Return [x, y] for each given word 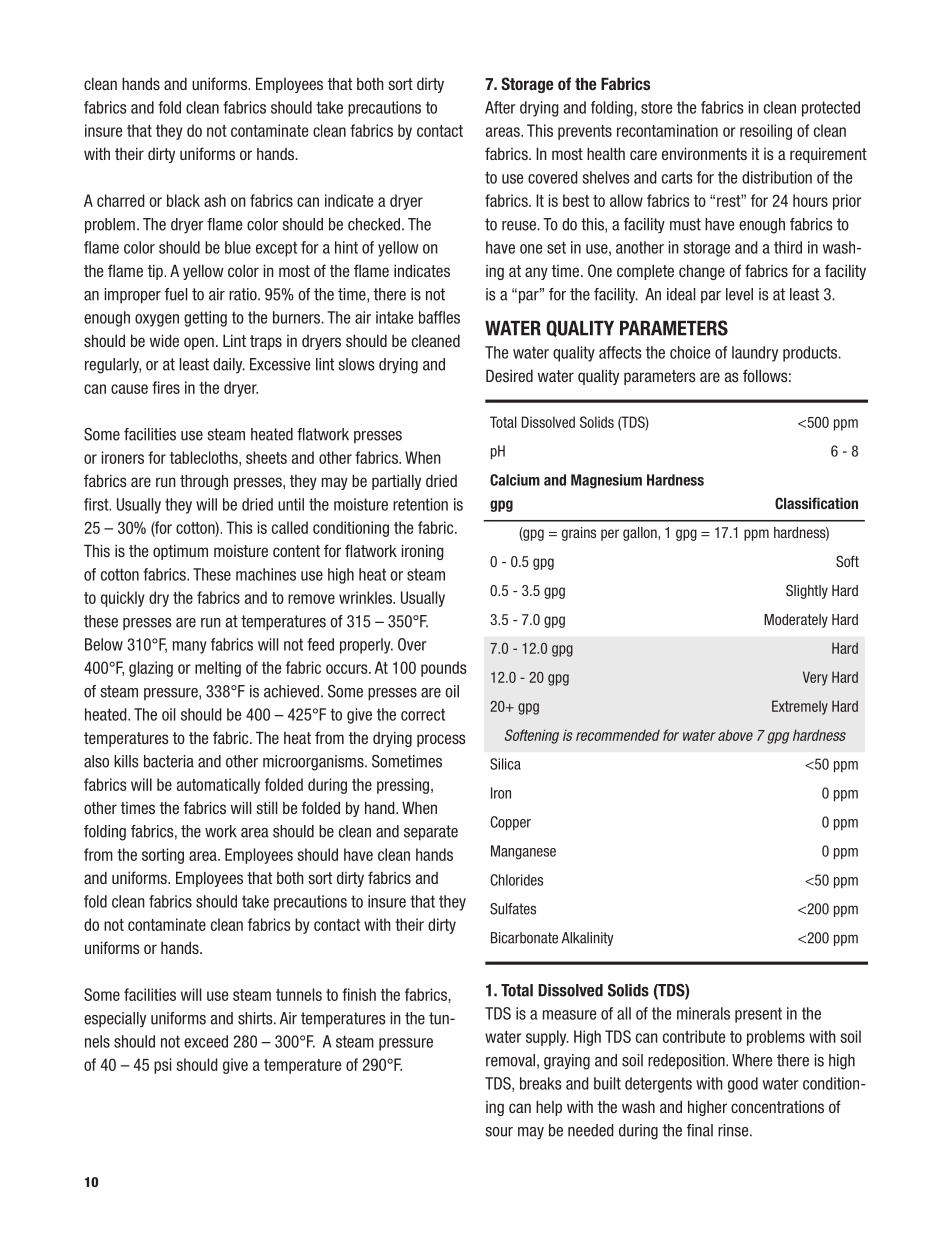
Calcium [515, 480]
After [500, 107]
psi [162, 1066]
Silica [505, 764]
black [183, 200]
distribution [777, 177]
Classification [816, 503]
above [735, 735]
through [204, 482]
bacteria [169, 761]
